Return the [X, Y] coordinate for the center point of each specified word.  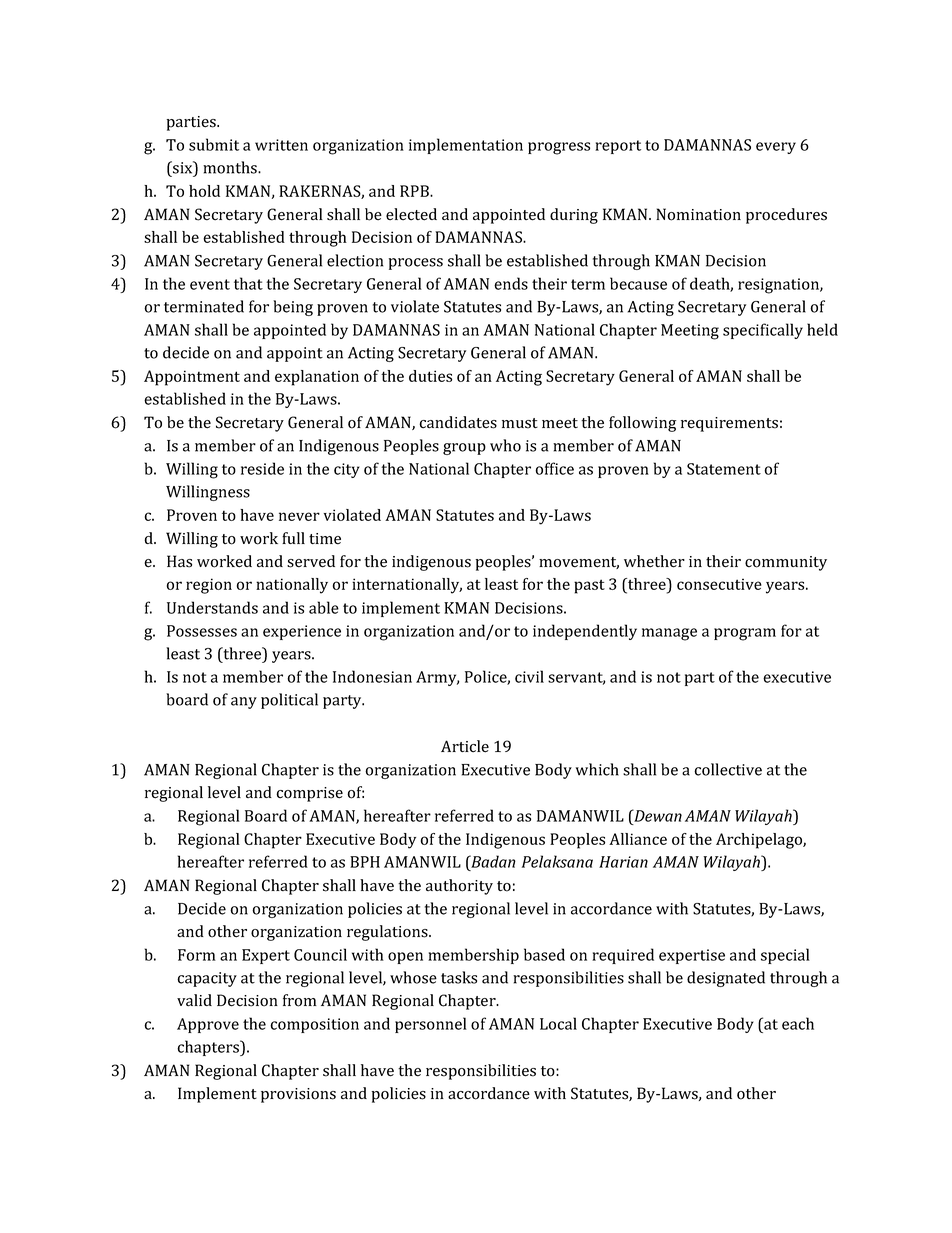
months [231, 167]
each [798, 1023]
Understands [212, 607]
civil [529, 676]
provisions [298, 1095]
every [776, 148]
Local [558, 1023]
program [745, 634]
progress [559, 148]
